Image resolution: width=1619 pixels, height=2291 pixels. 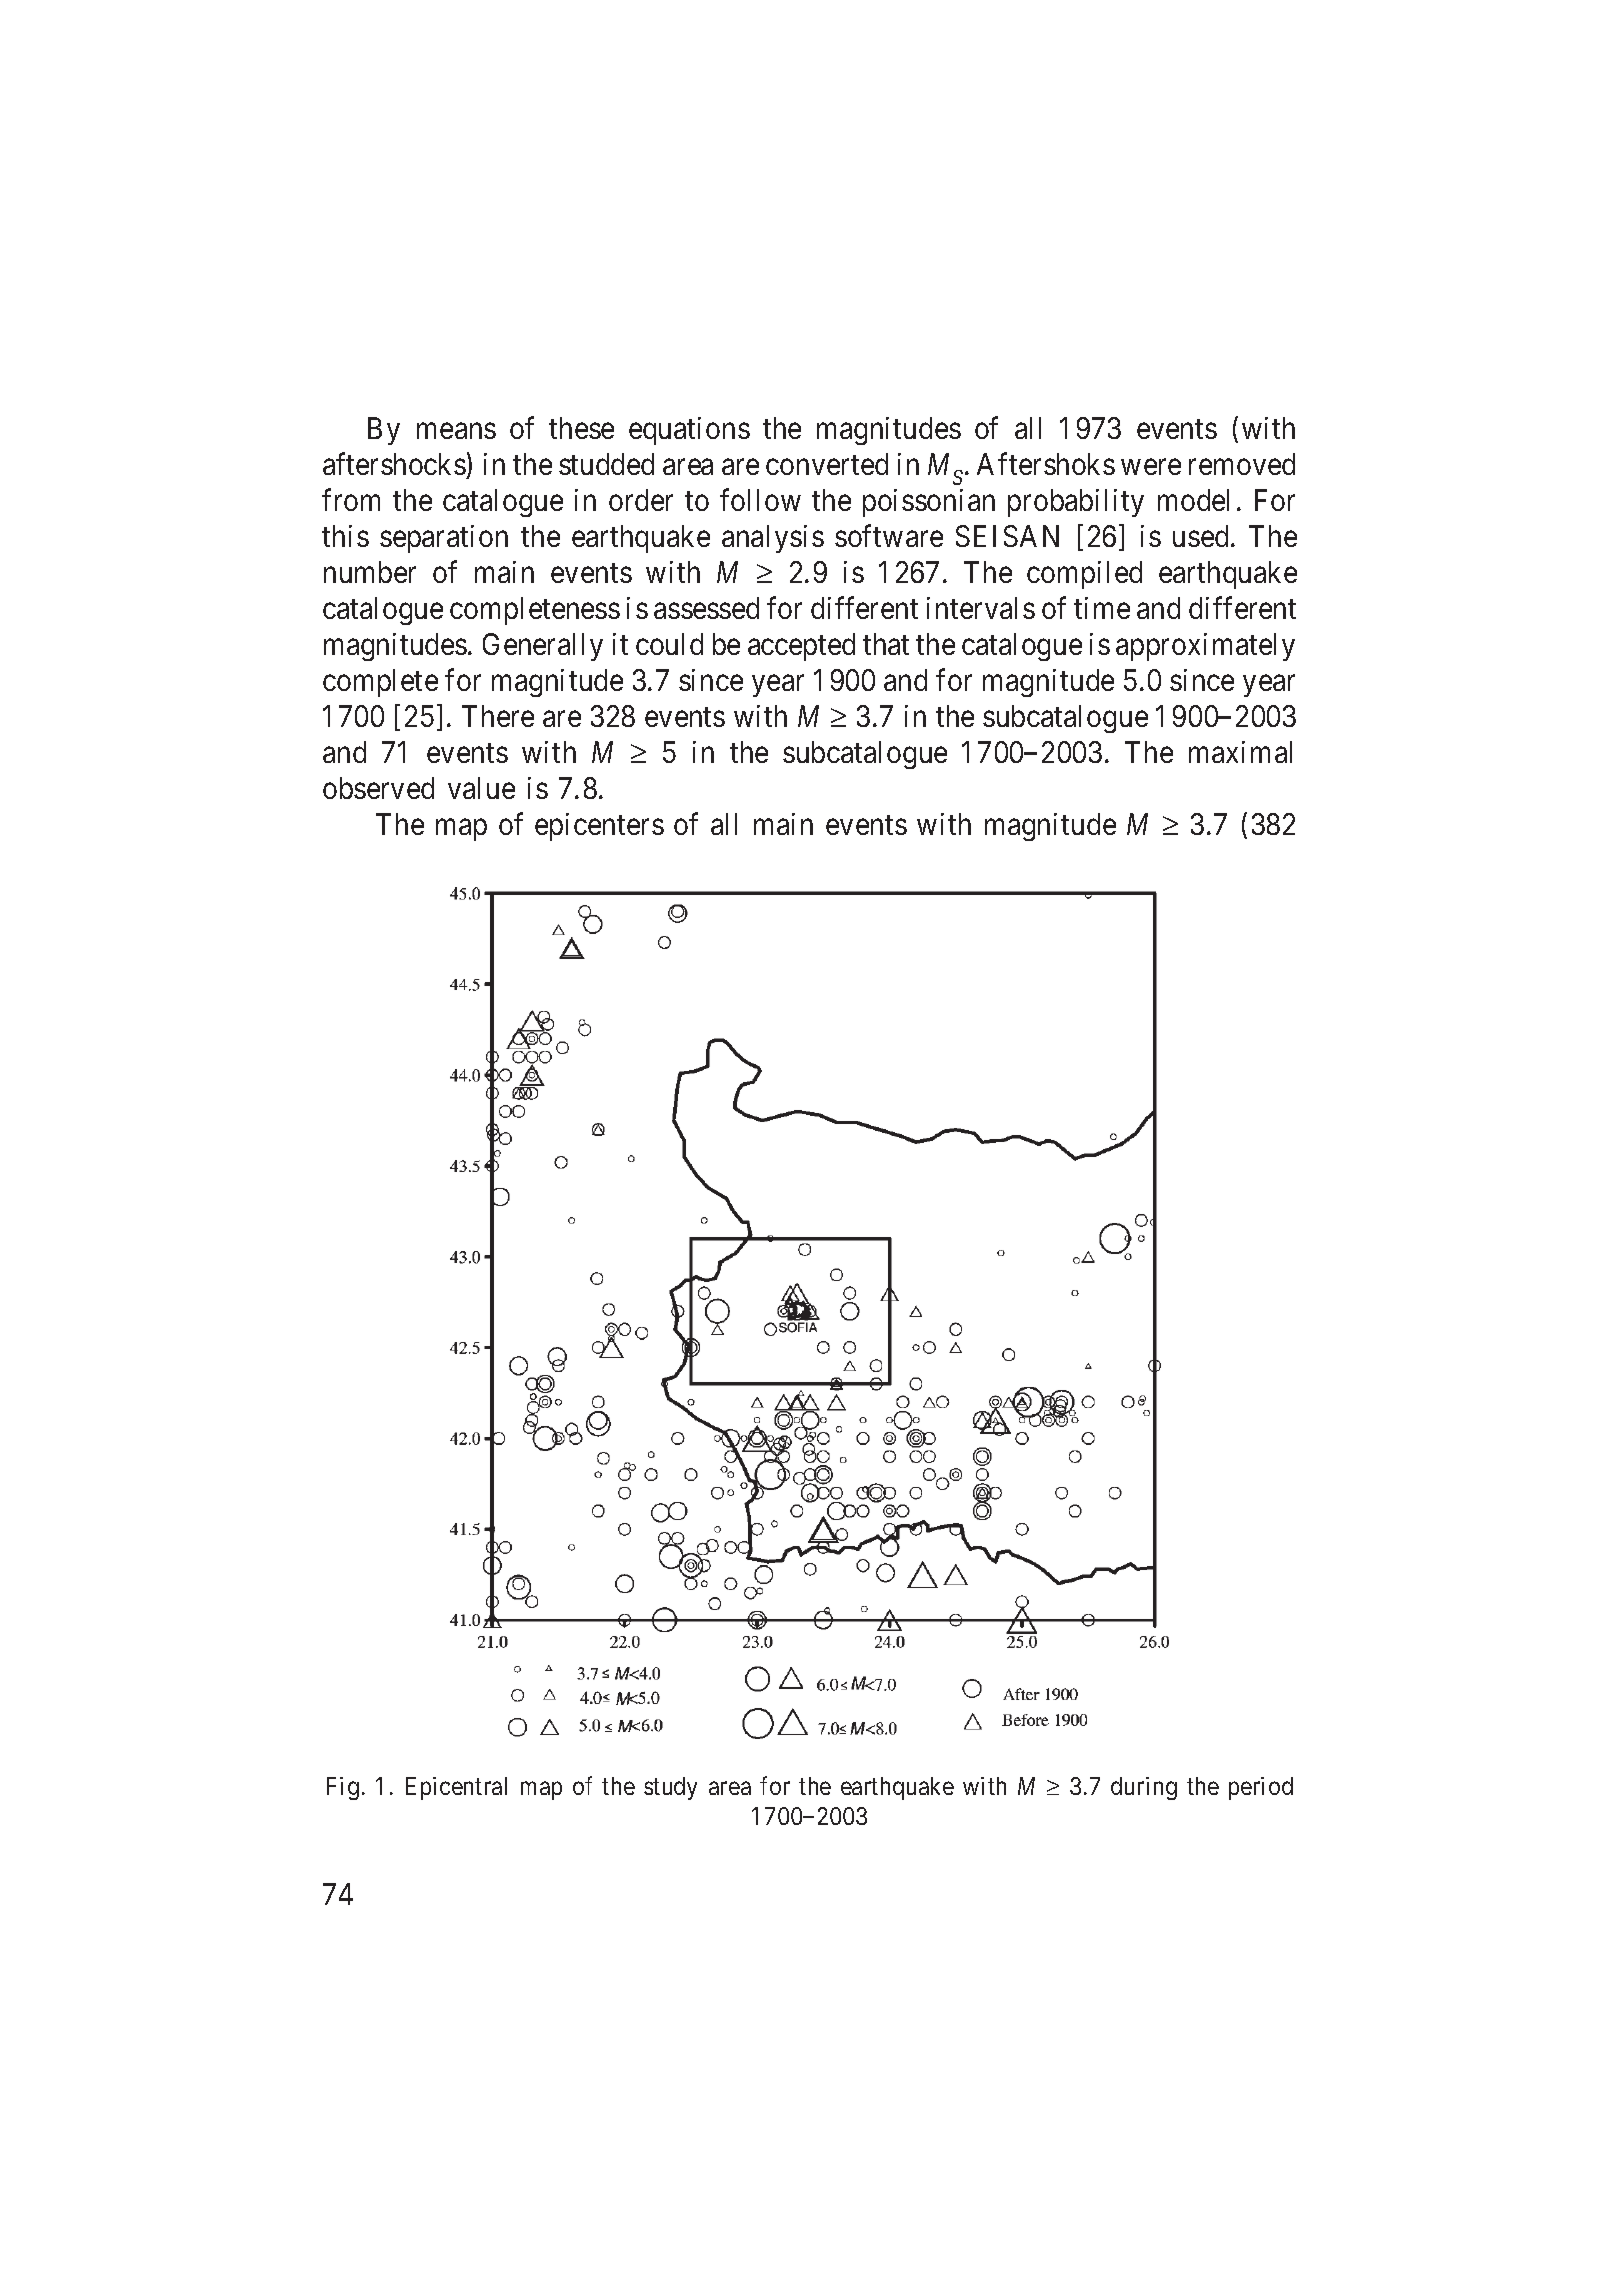 I want to click on study, so click(x=670, y=1788).
